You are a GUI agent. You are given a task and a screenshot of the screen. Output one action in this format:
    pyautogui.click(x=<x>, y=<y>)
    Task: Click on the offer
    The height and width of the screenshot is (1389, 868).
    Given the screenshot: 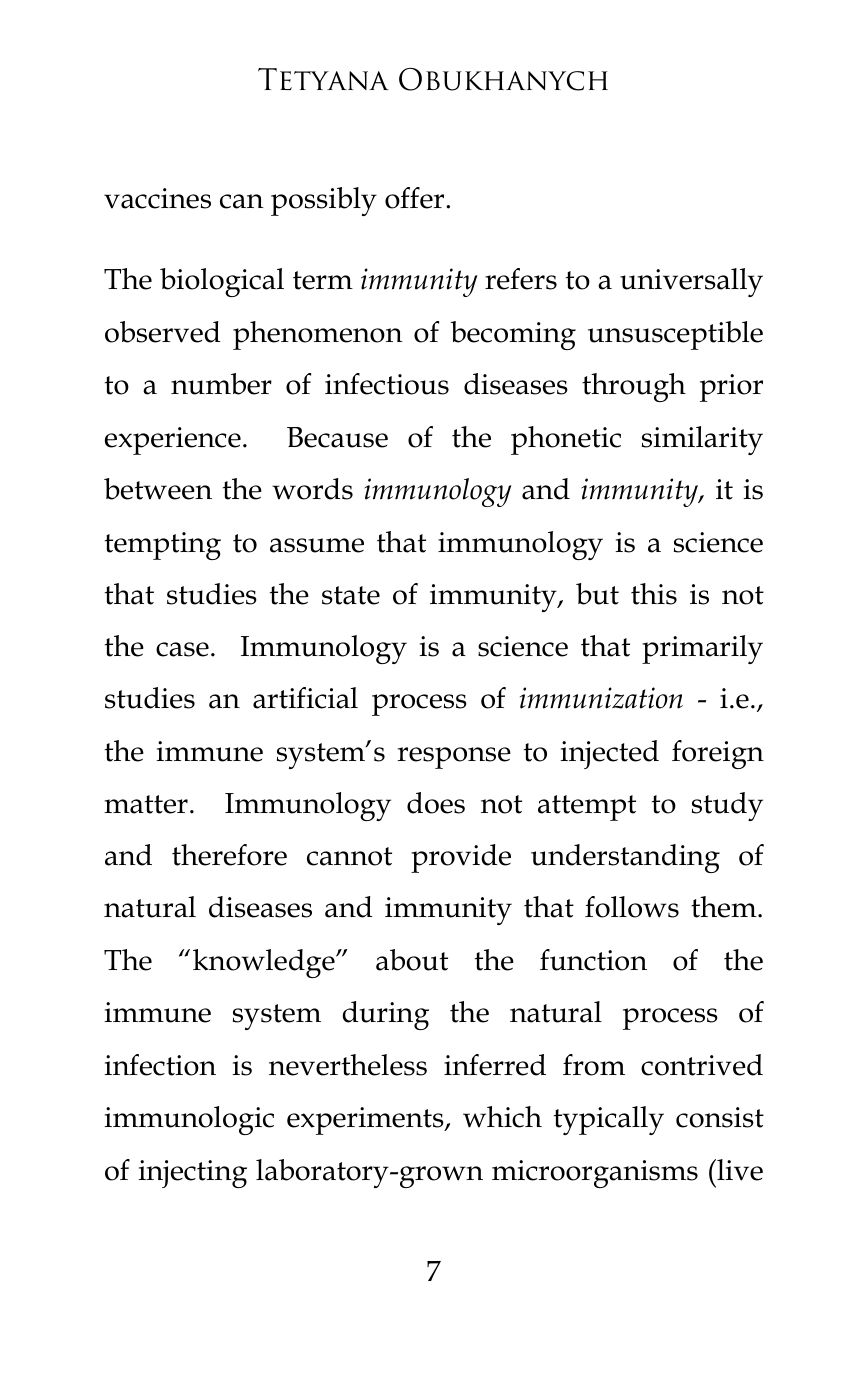 What is the action you would take?
    pyautogui.click(x=416, y=198)
